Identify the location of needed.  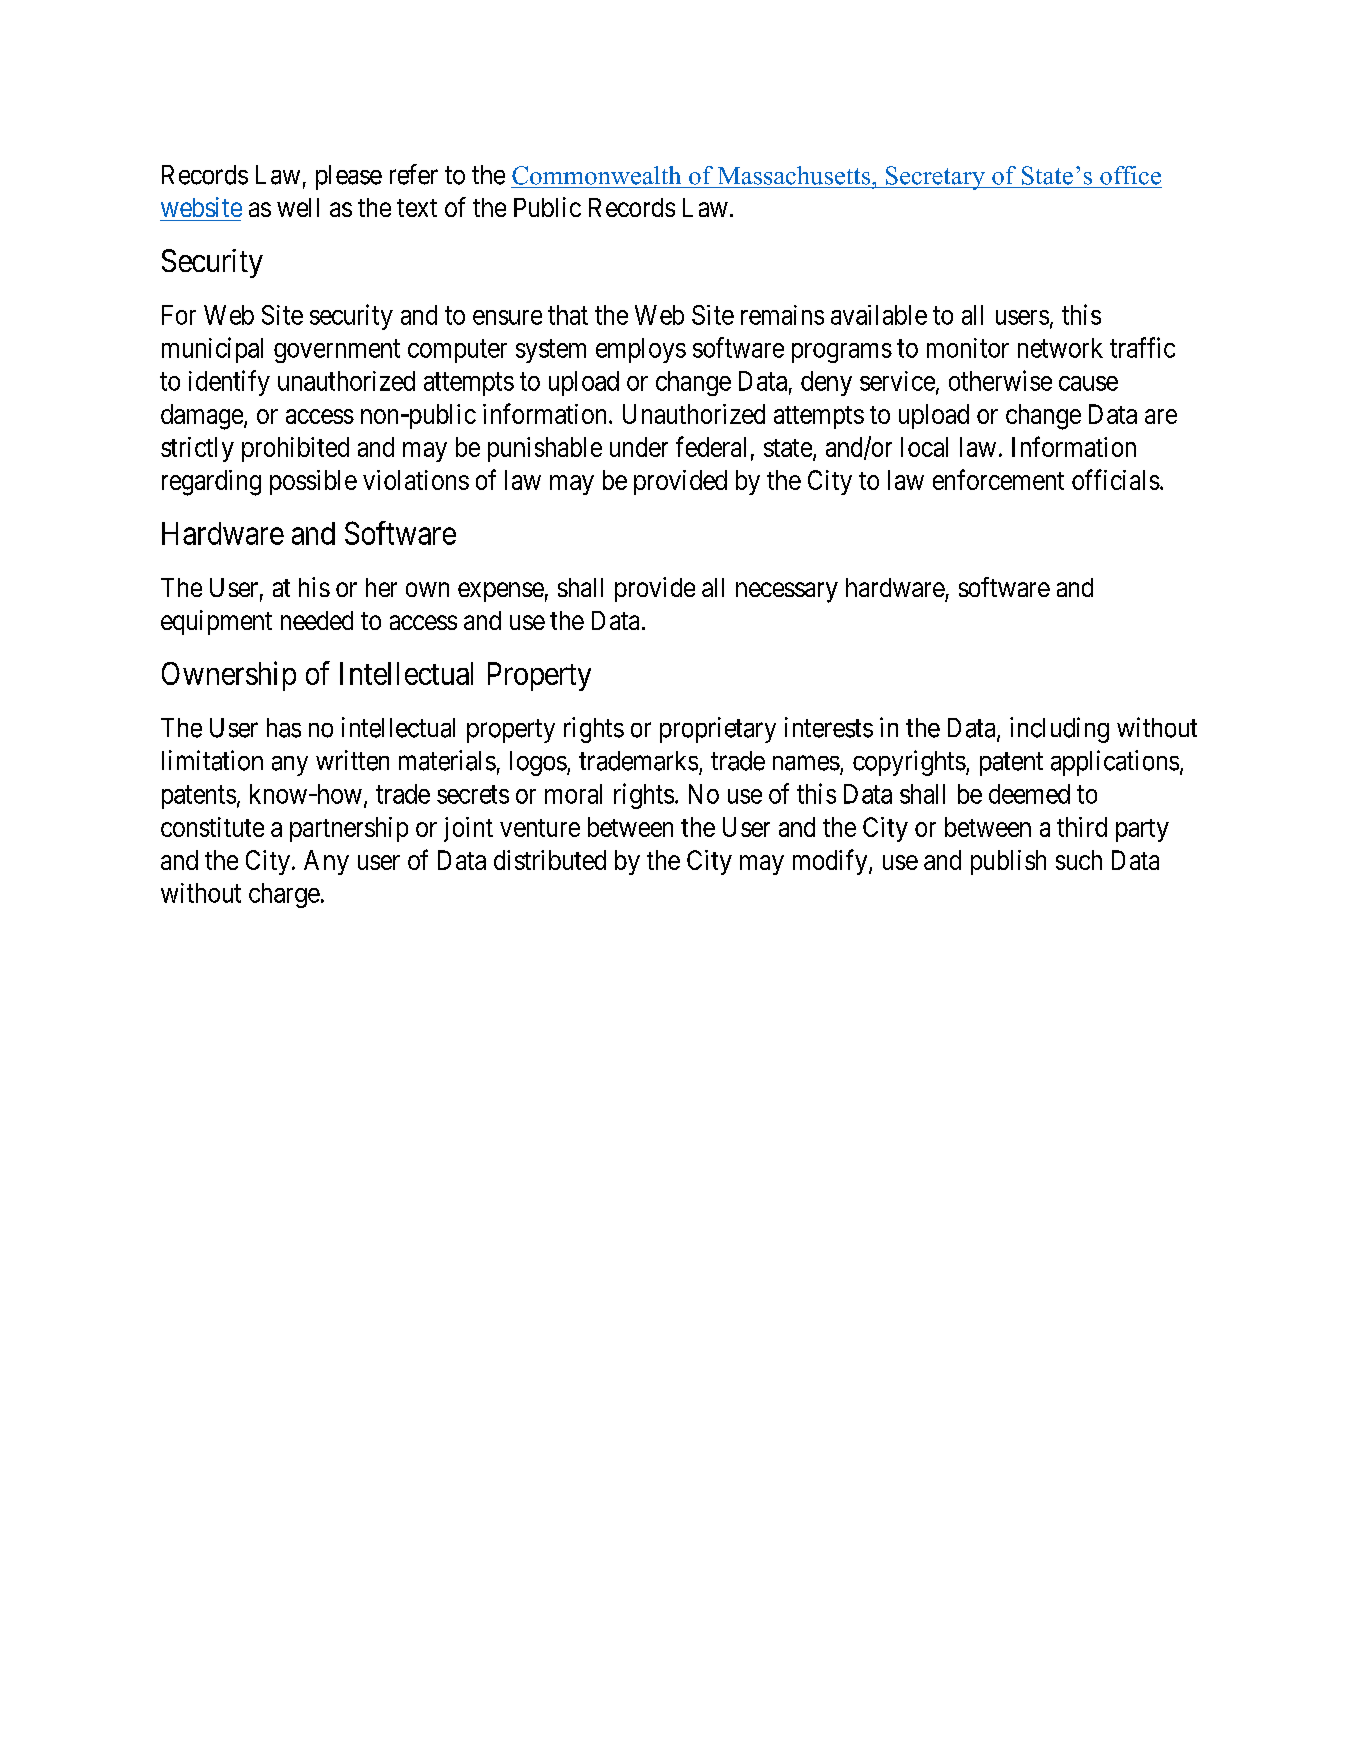
(317, 620).
